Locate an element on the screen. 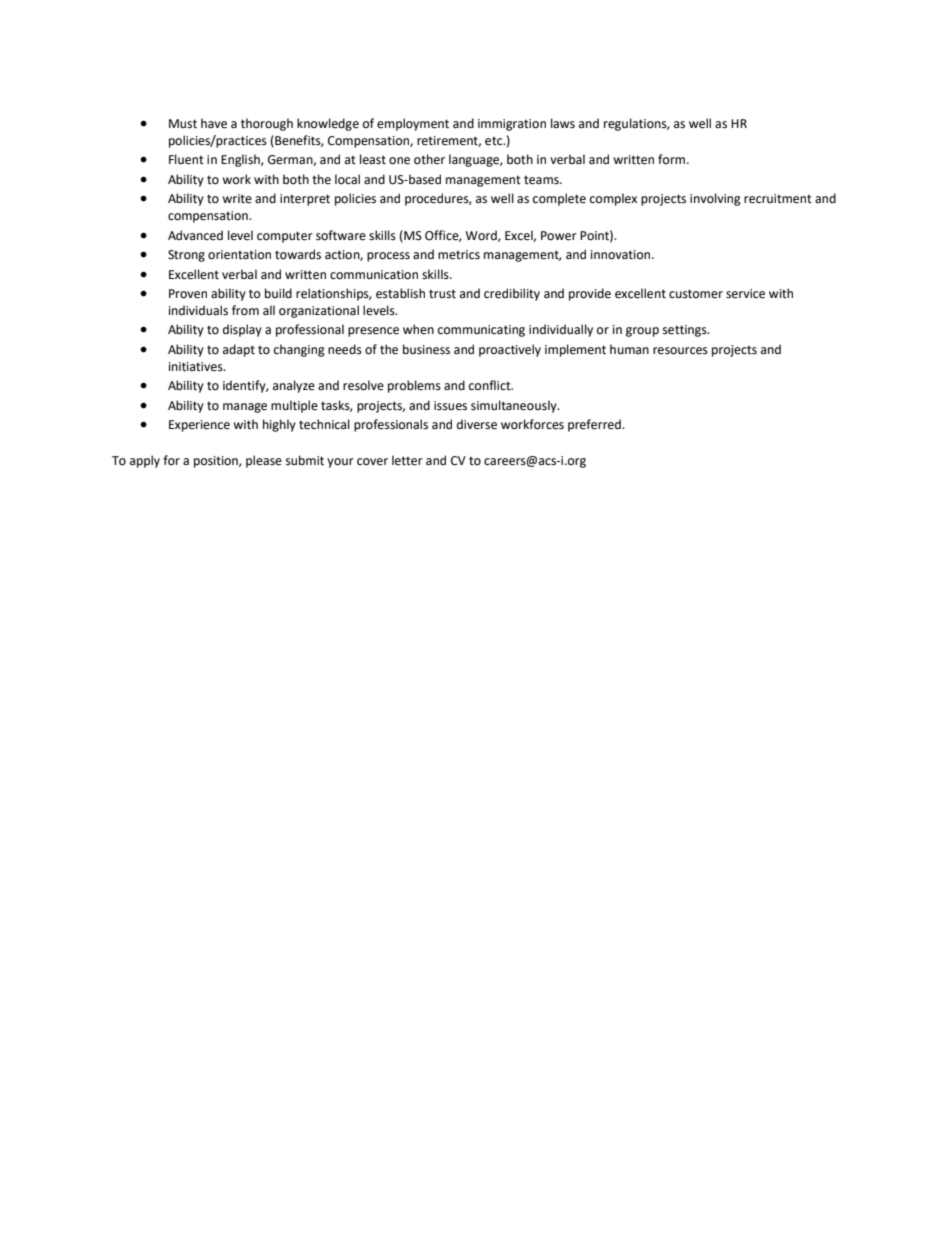 This screenshot has height=1233, width=952. have is located at coordinates (214, 123).
